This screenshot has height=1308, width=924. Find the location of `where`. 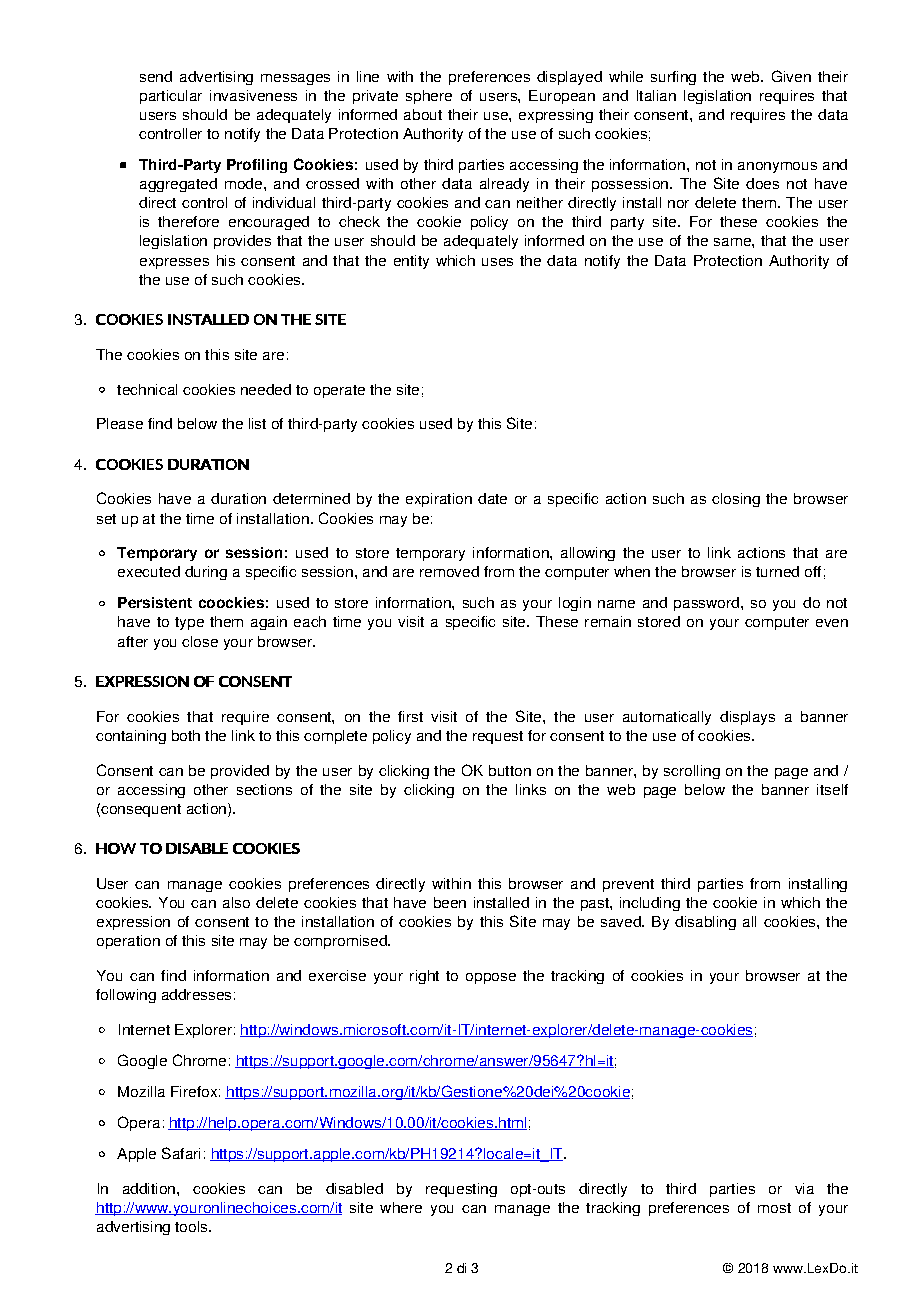

where is located at coordinates (401, 1207).
